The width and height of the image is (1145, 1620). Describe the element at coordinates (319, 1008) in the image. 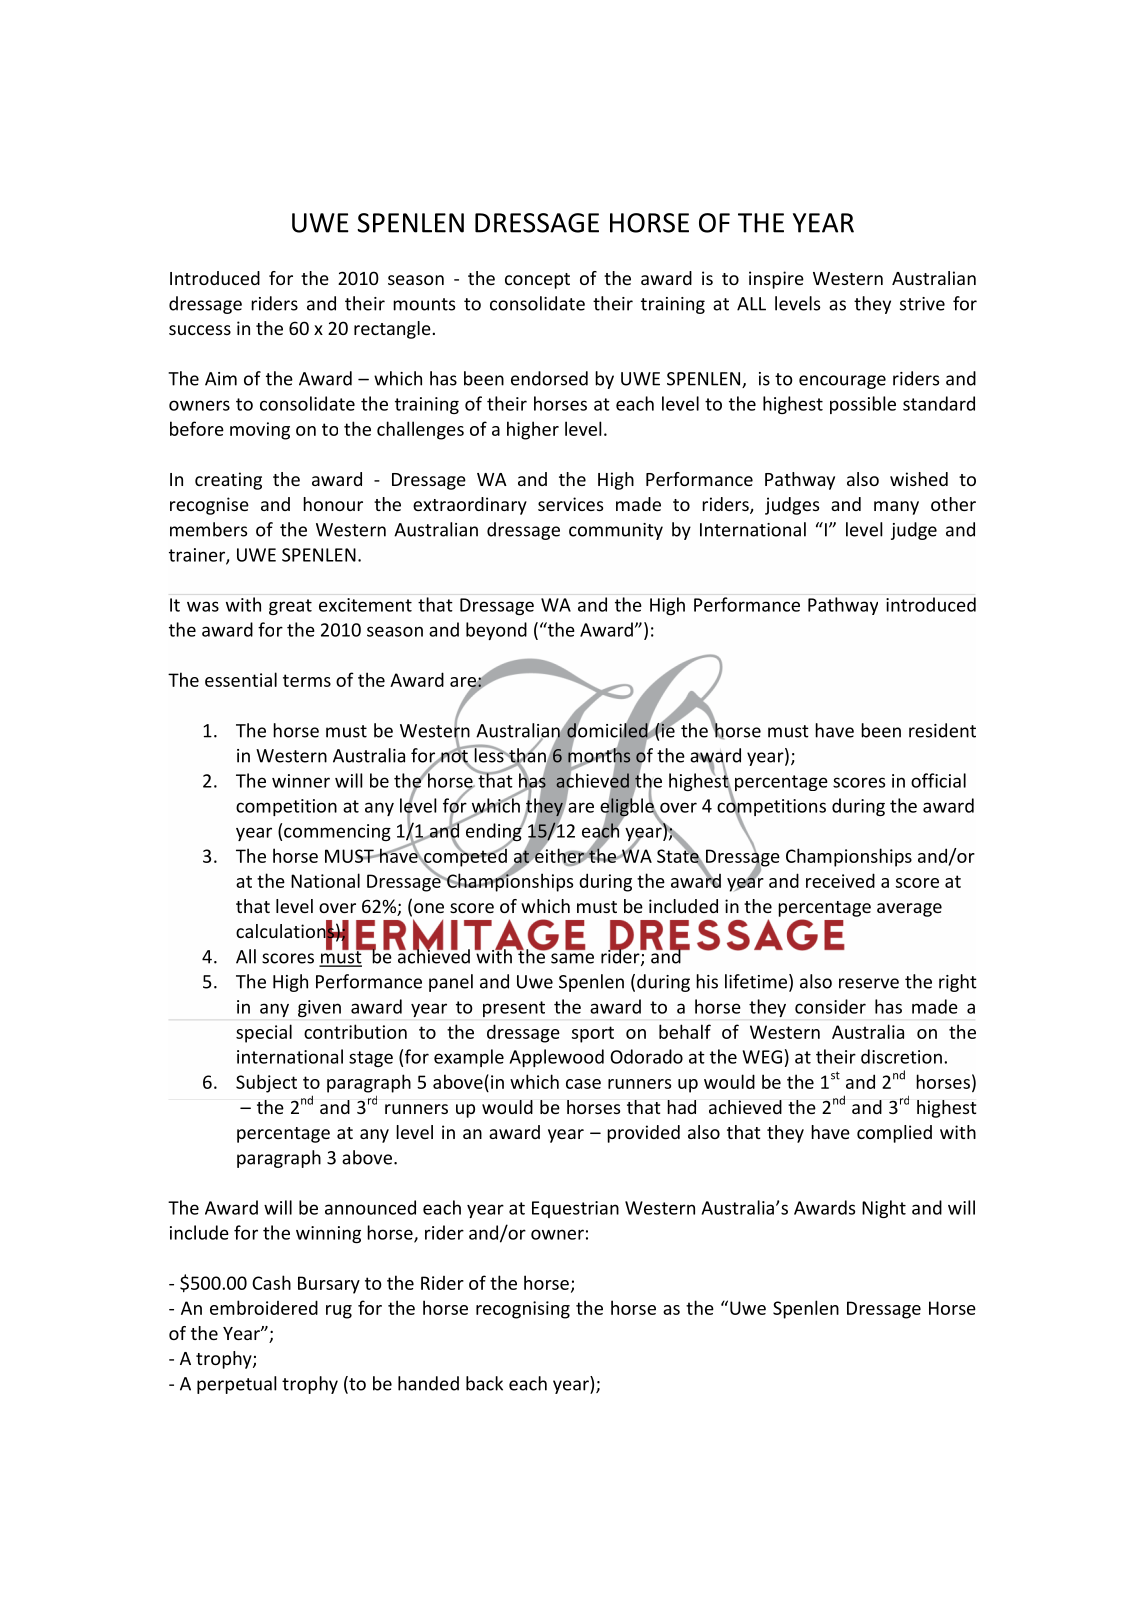

I see `given` at that location.
